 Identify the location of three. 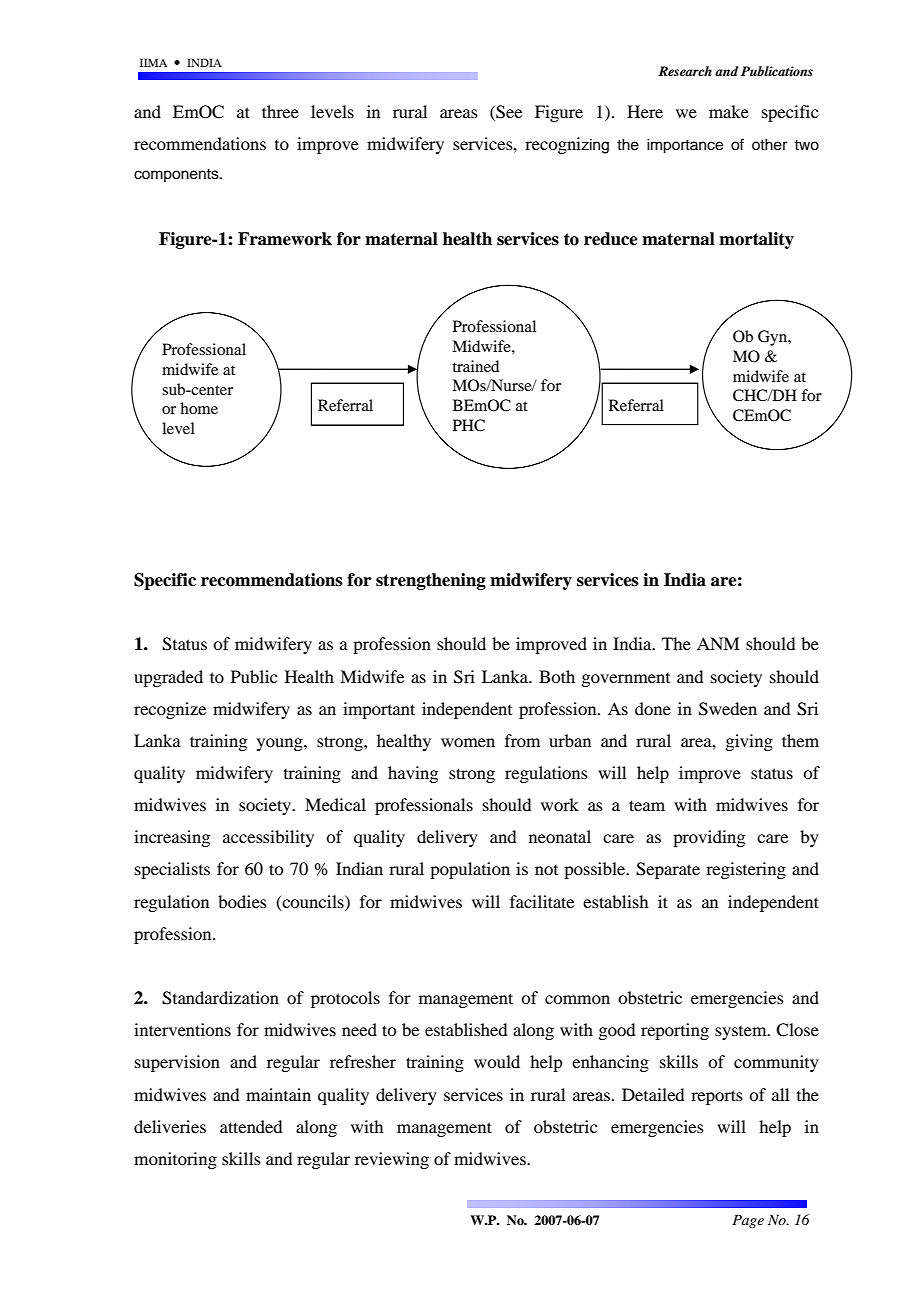
(280, 111).
